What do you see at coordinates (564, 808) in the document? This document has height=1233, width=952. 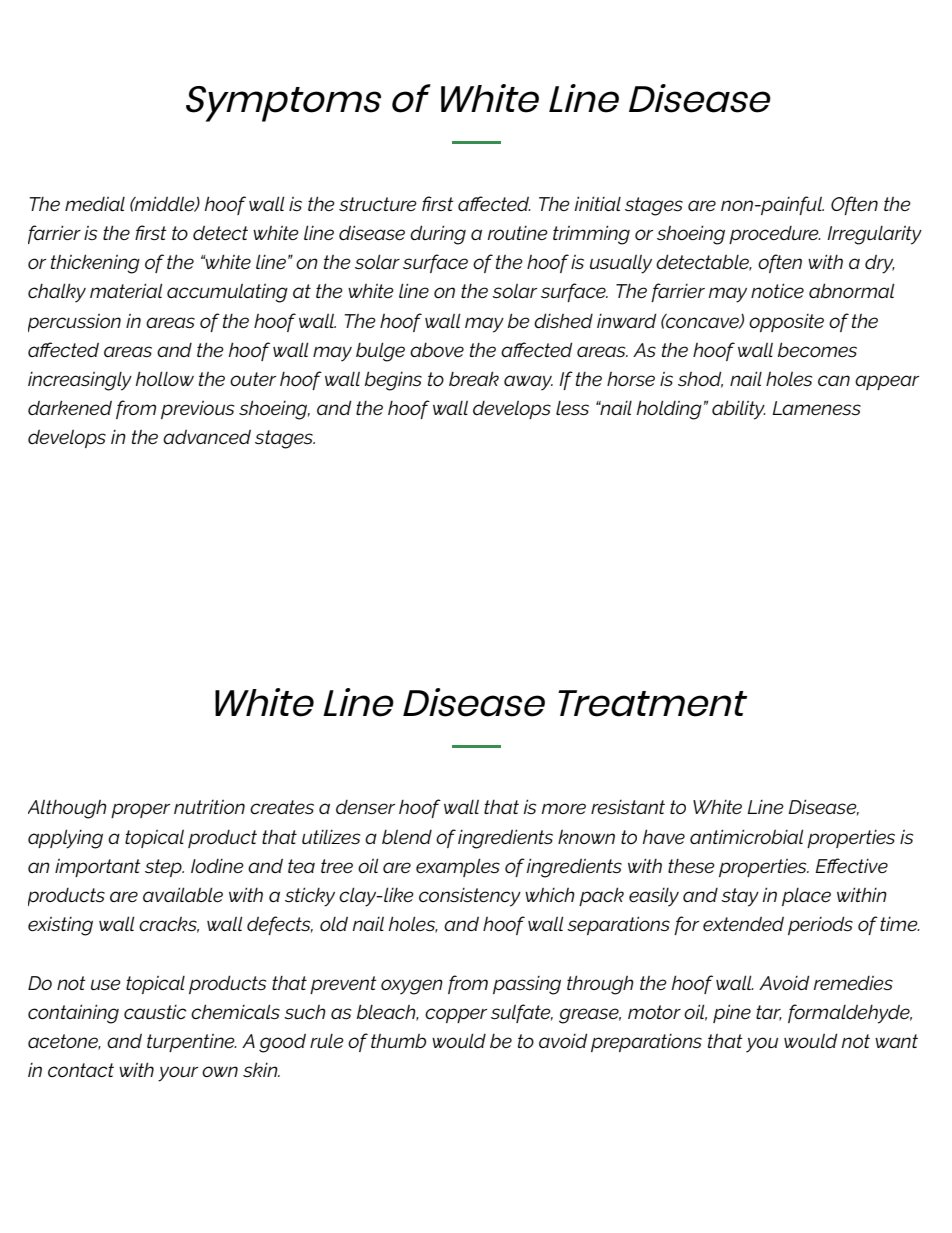 I see `more` at bounding box center [564, 808].
